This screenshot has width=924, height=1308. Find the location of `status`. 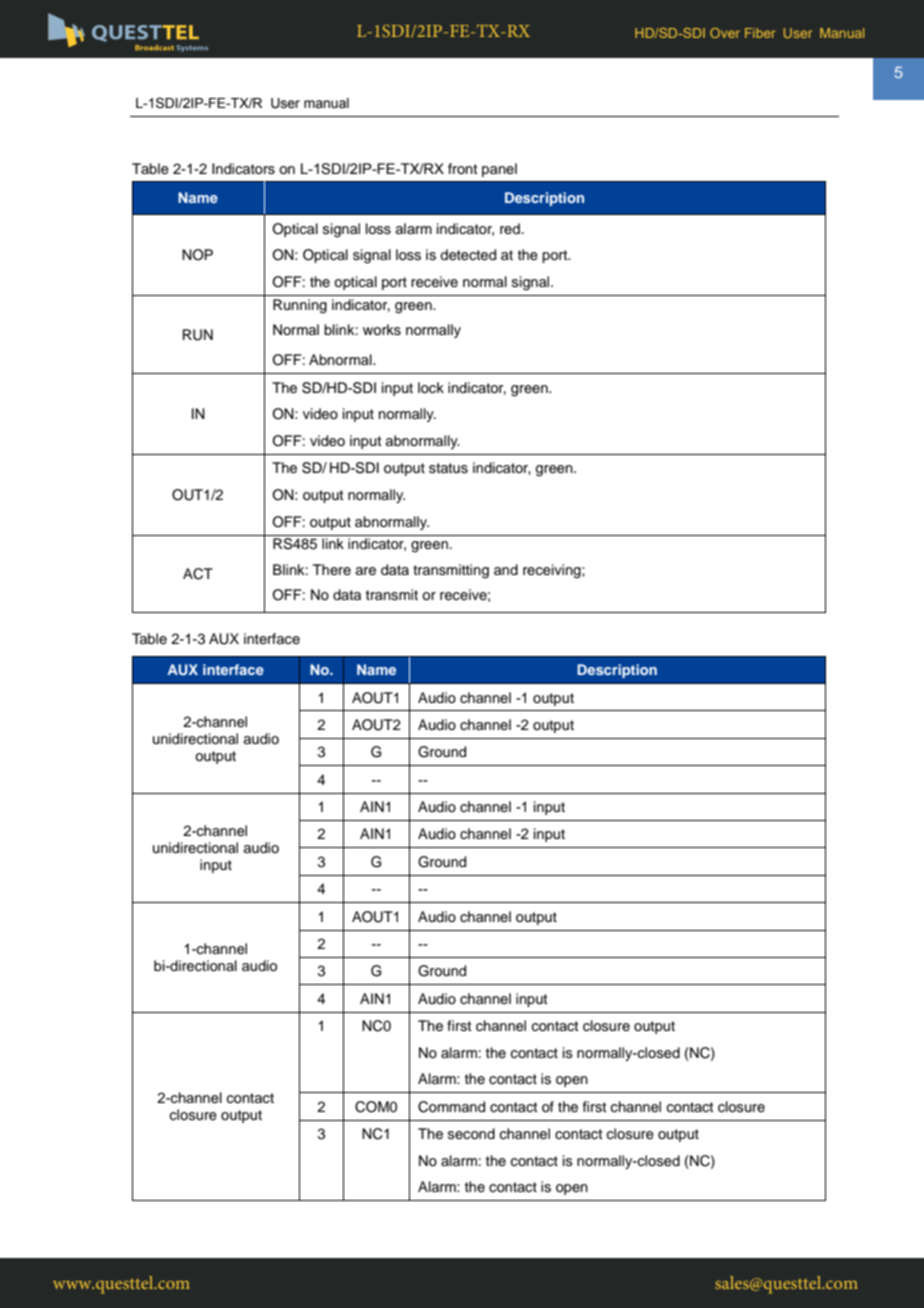

status is located at coordinates (448, 468).
